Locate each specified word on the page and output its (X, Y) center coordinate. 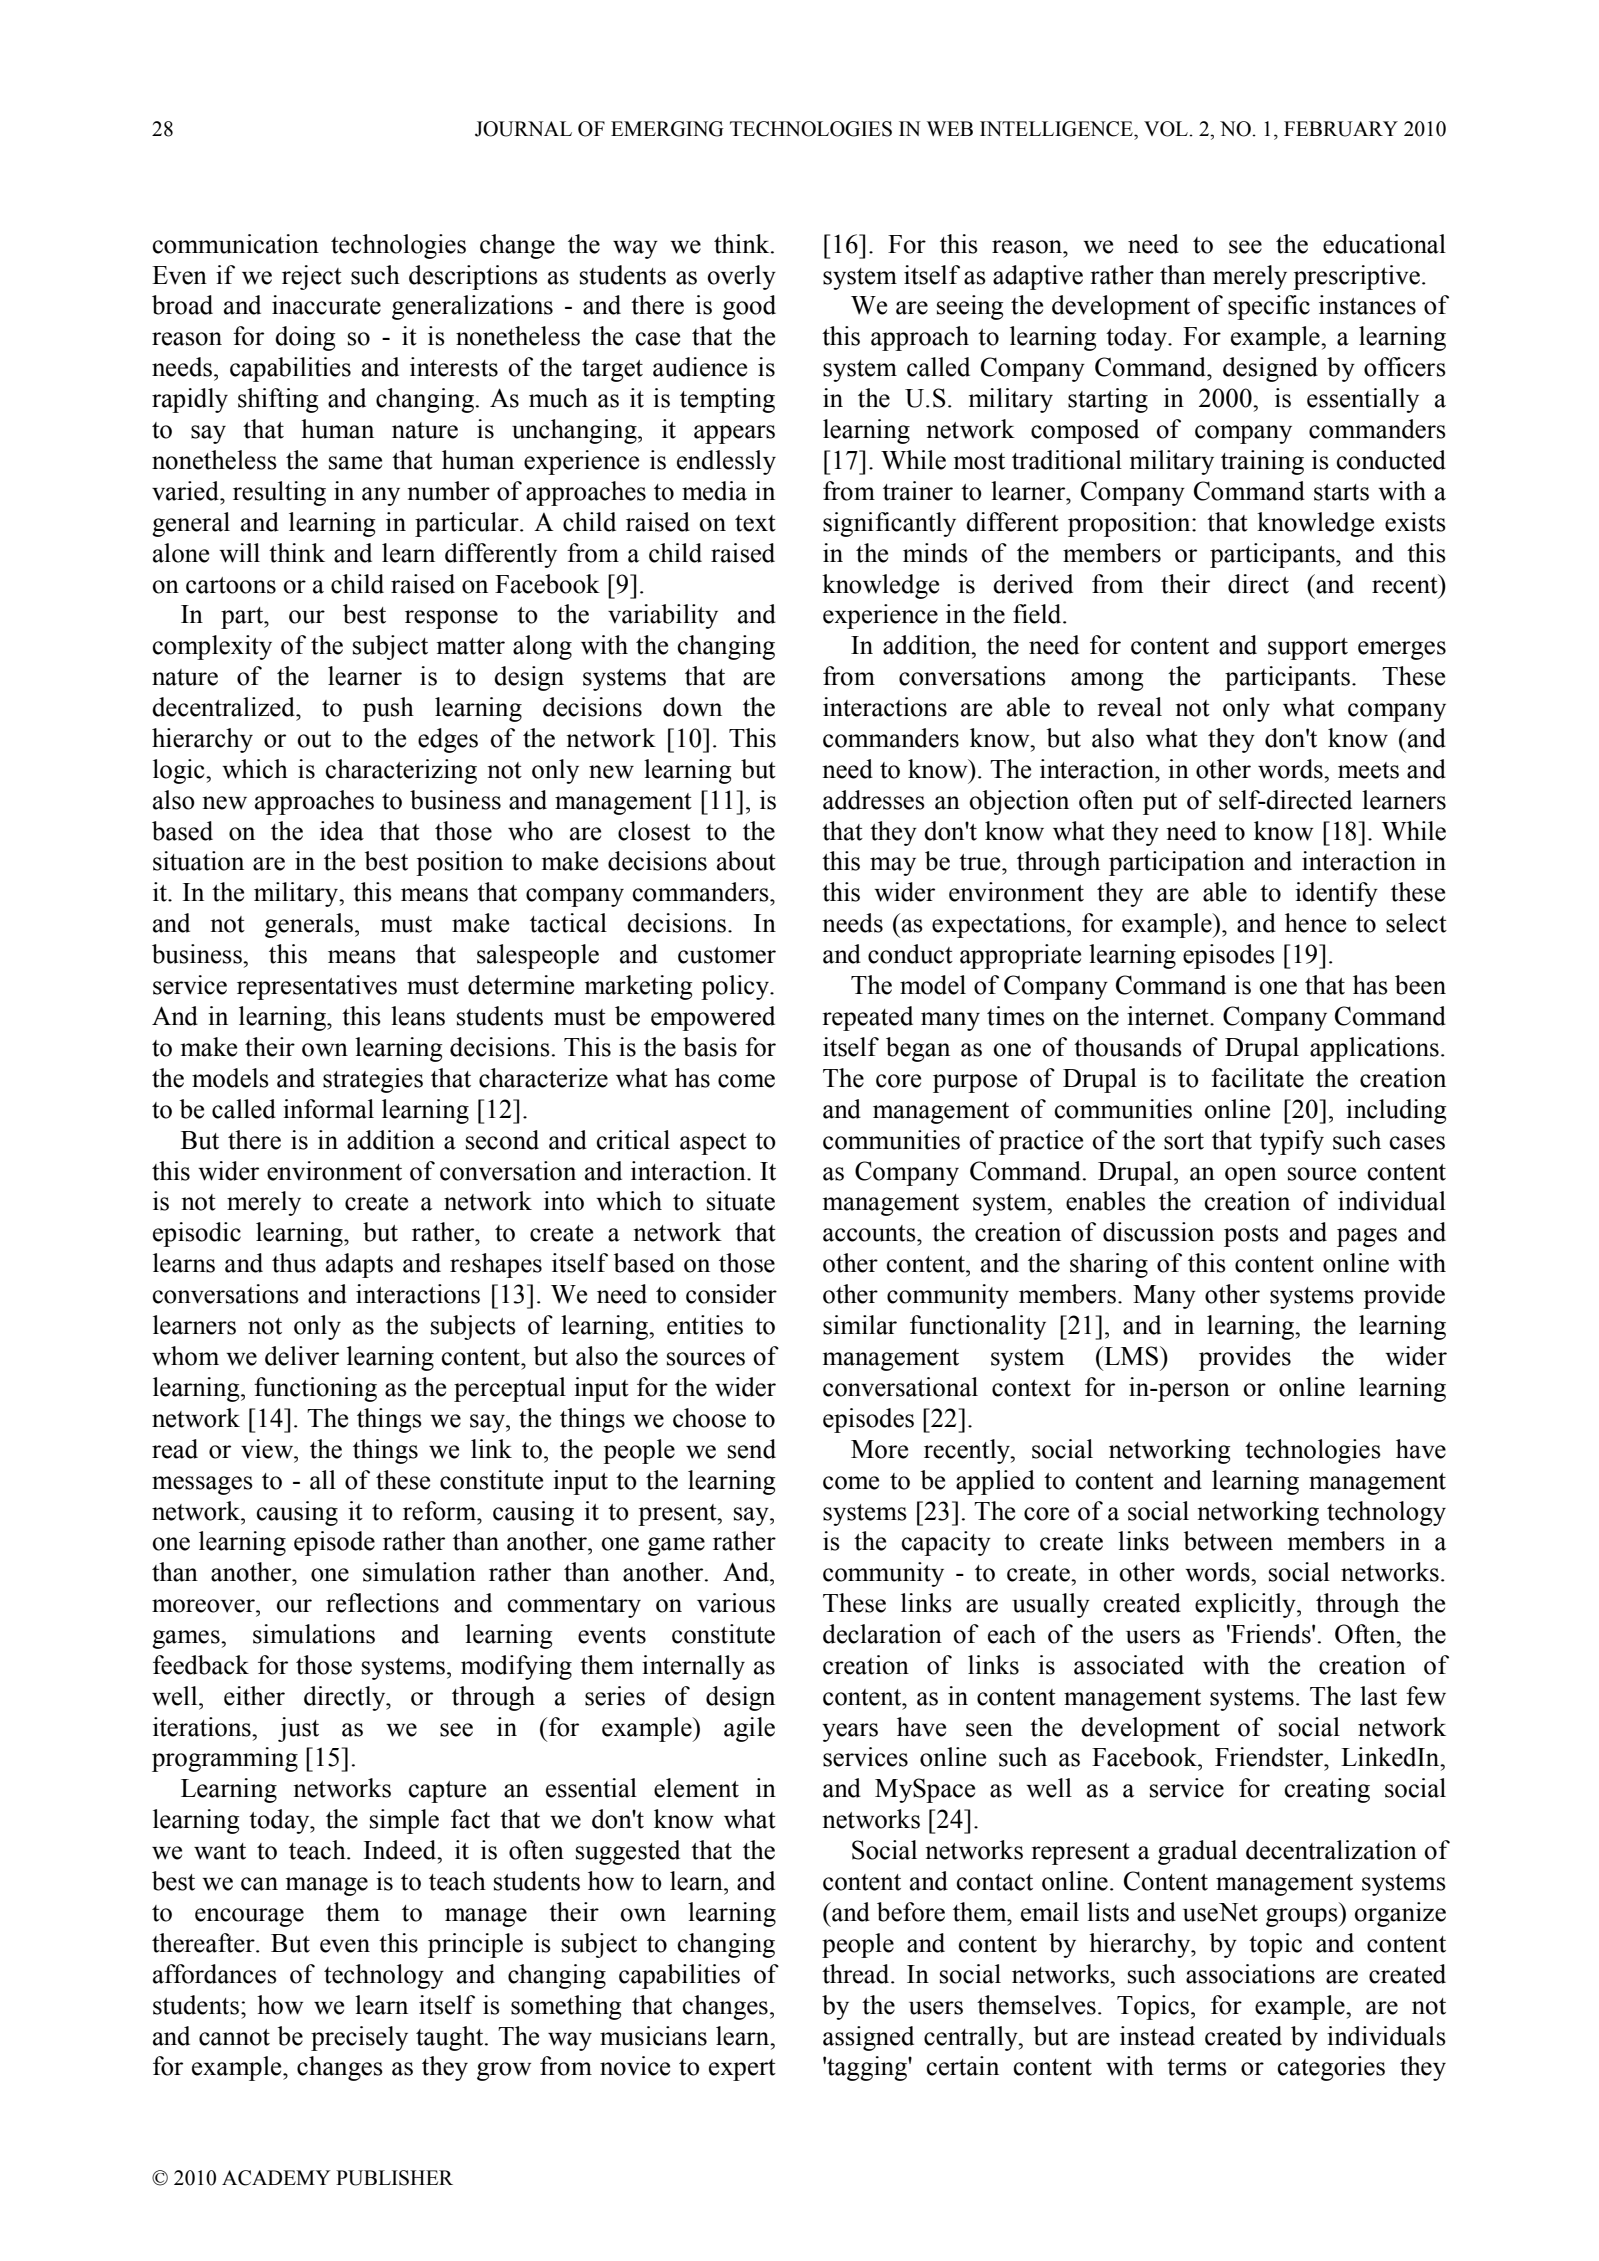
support (1308, 649)
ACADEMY (276, 2178)
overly (742, 277)
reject (312, 277)
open (1251, 1176)
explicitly (1246, 1605)
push (388, 709)
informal (328, 1109)
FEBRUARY (1341, 129)
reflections (382, 1603)
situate (741, 1201)
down (692, 707)
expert (742, 2070)
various (736, 1603)
